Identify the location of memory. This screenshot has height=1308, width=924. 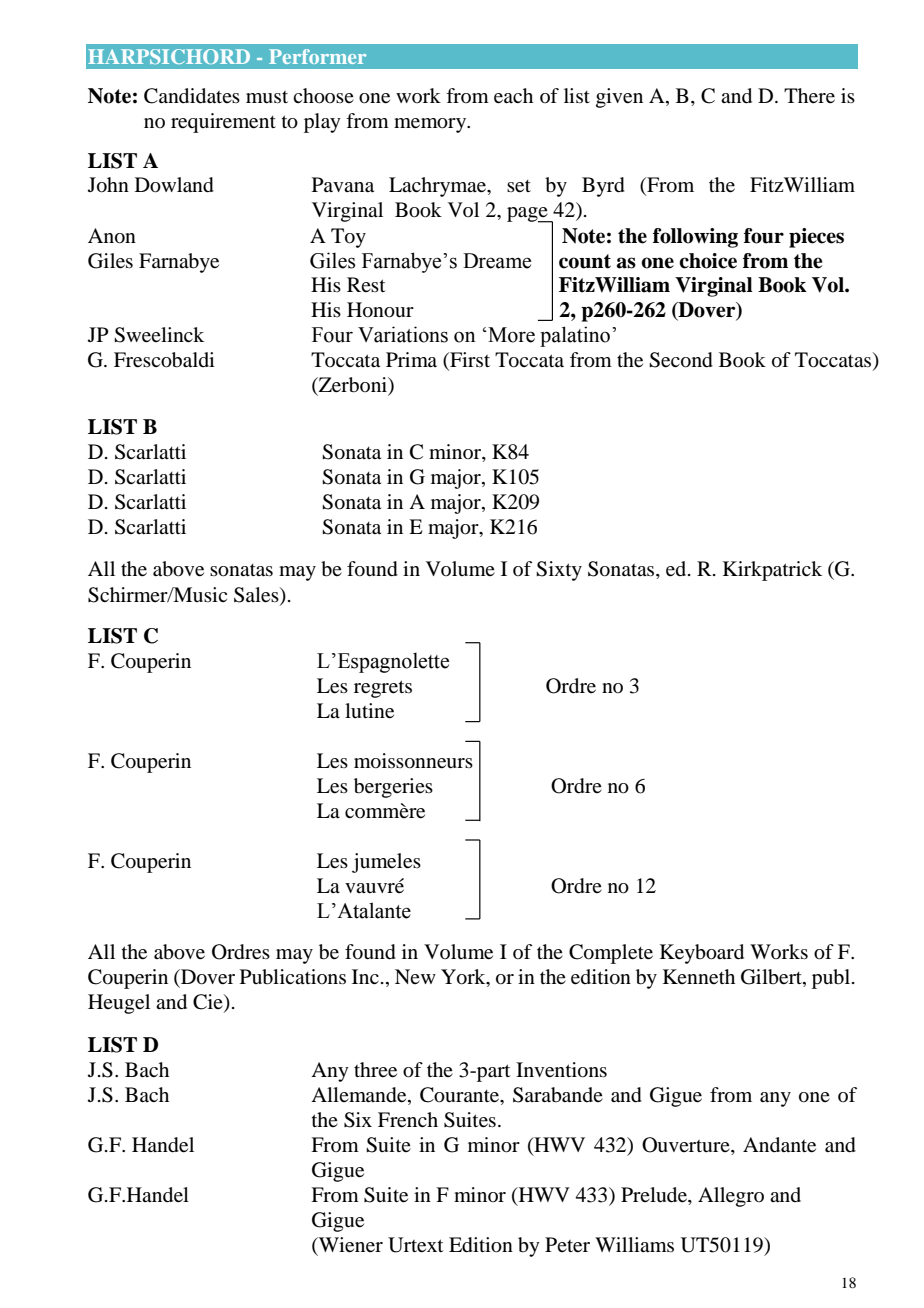
(431, 125).
